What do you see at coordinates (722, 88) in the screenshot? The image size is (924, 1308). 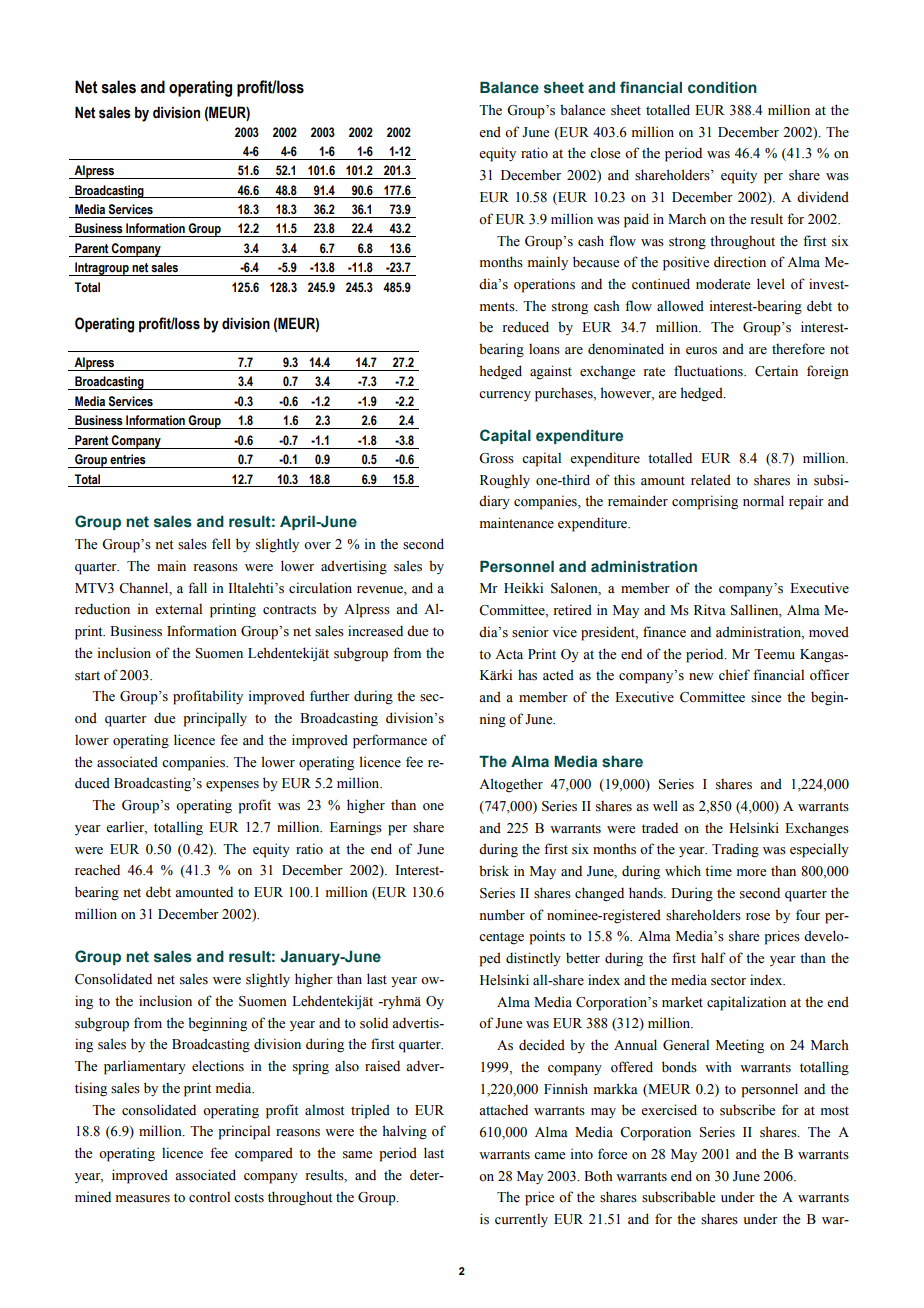 I see `condition` at bounding box center [722, 88].
